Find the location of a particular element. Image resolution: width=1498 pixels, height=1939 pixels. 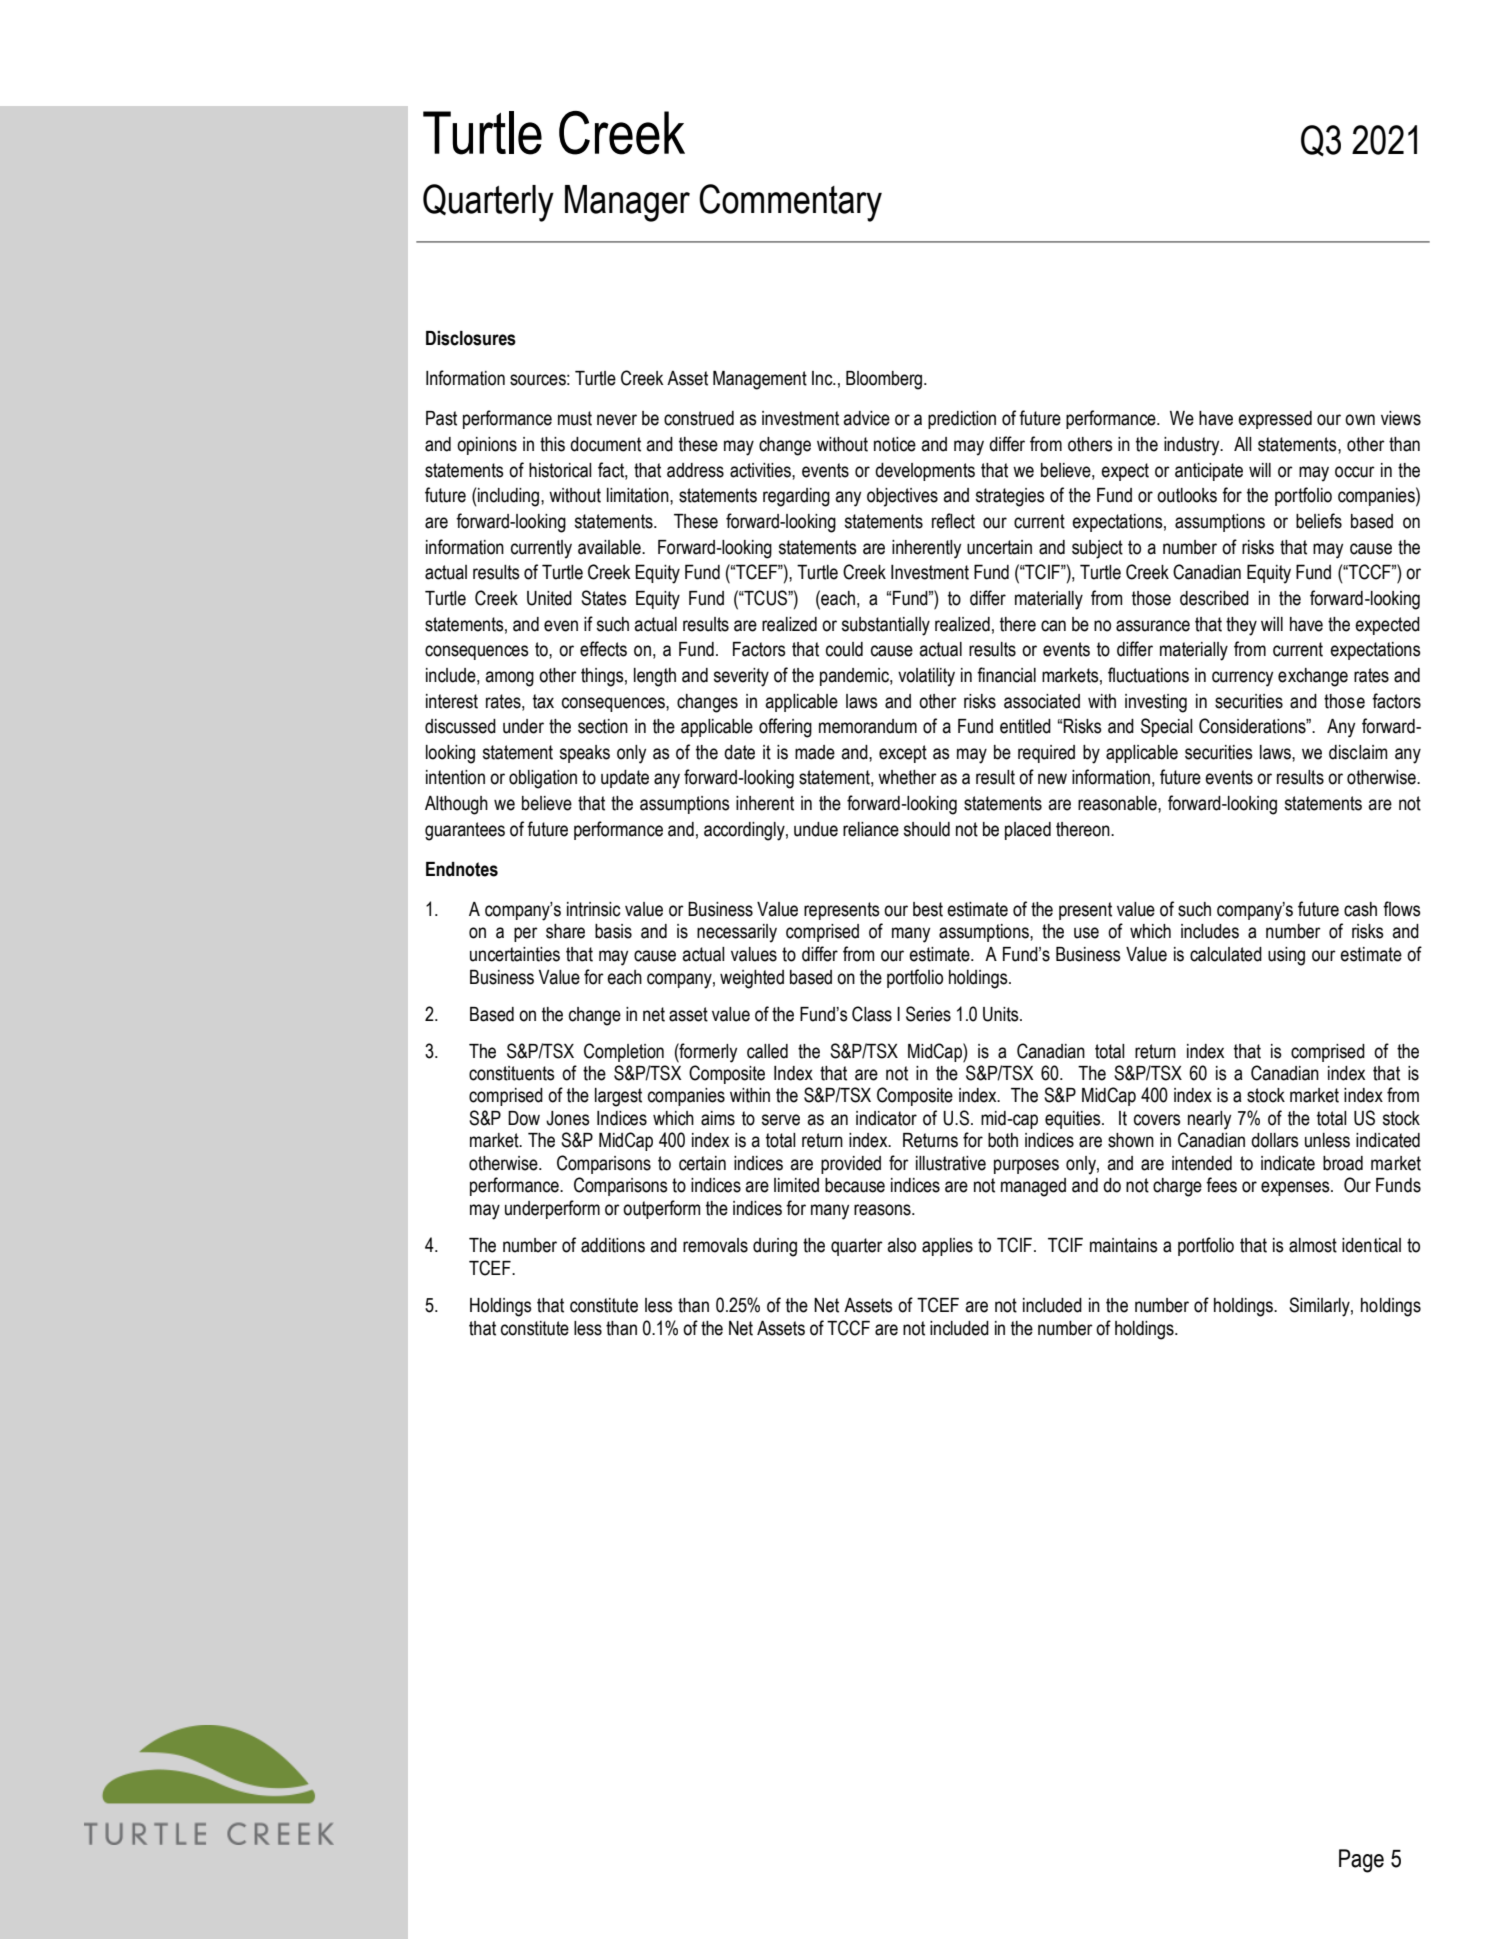

using is located at coordinates (1286, 956).
